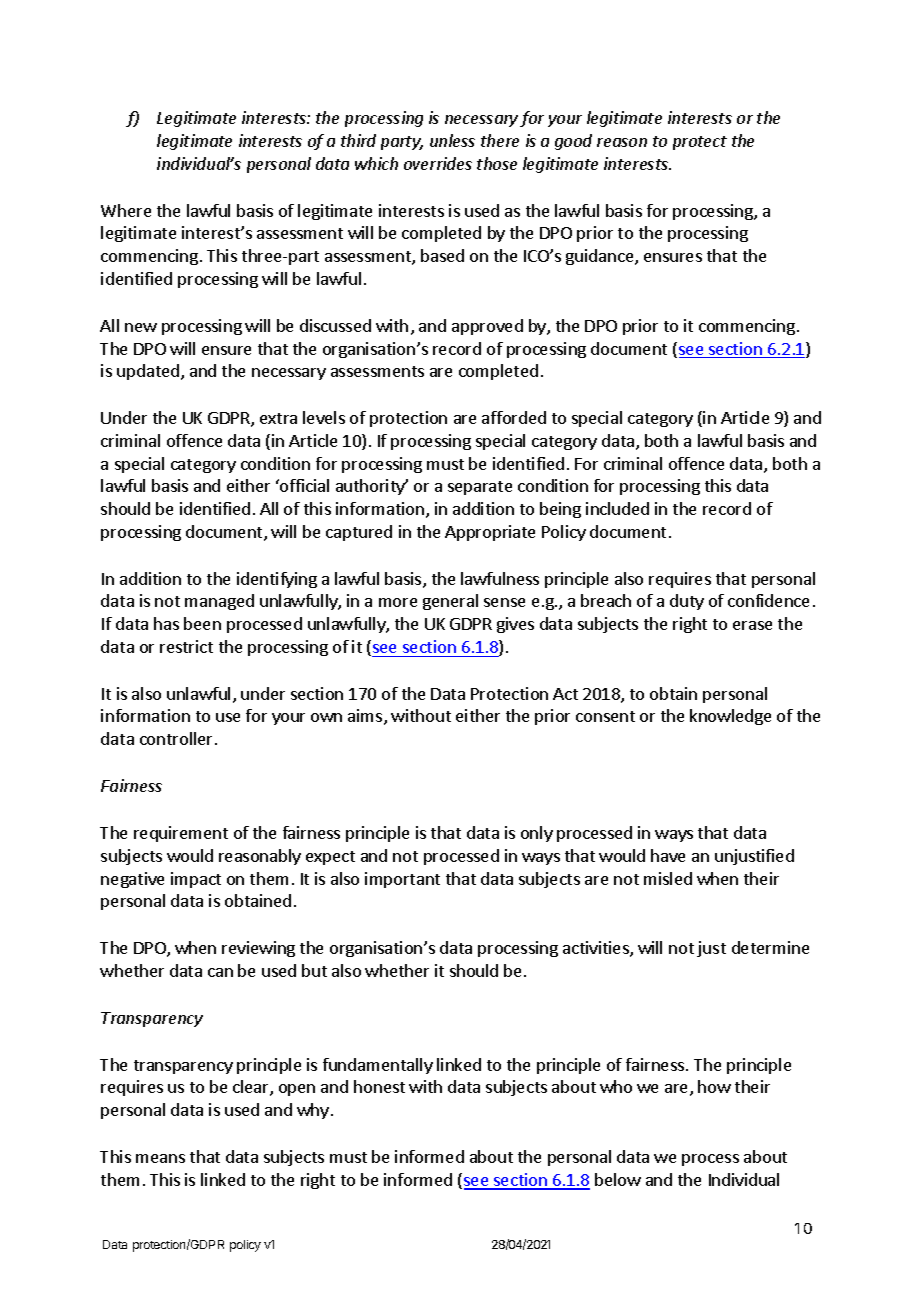 The height and width of the document is (1307, 924). I want to click on means, so click(160, 1158).
